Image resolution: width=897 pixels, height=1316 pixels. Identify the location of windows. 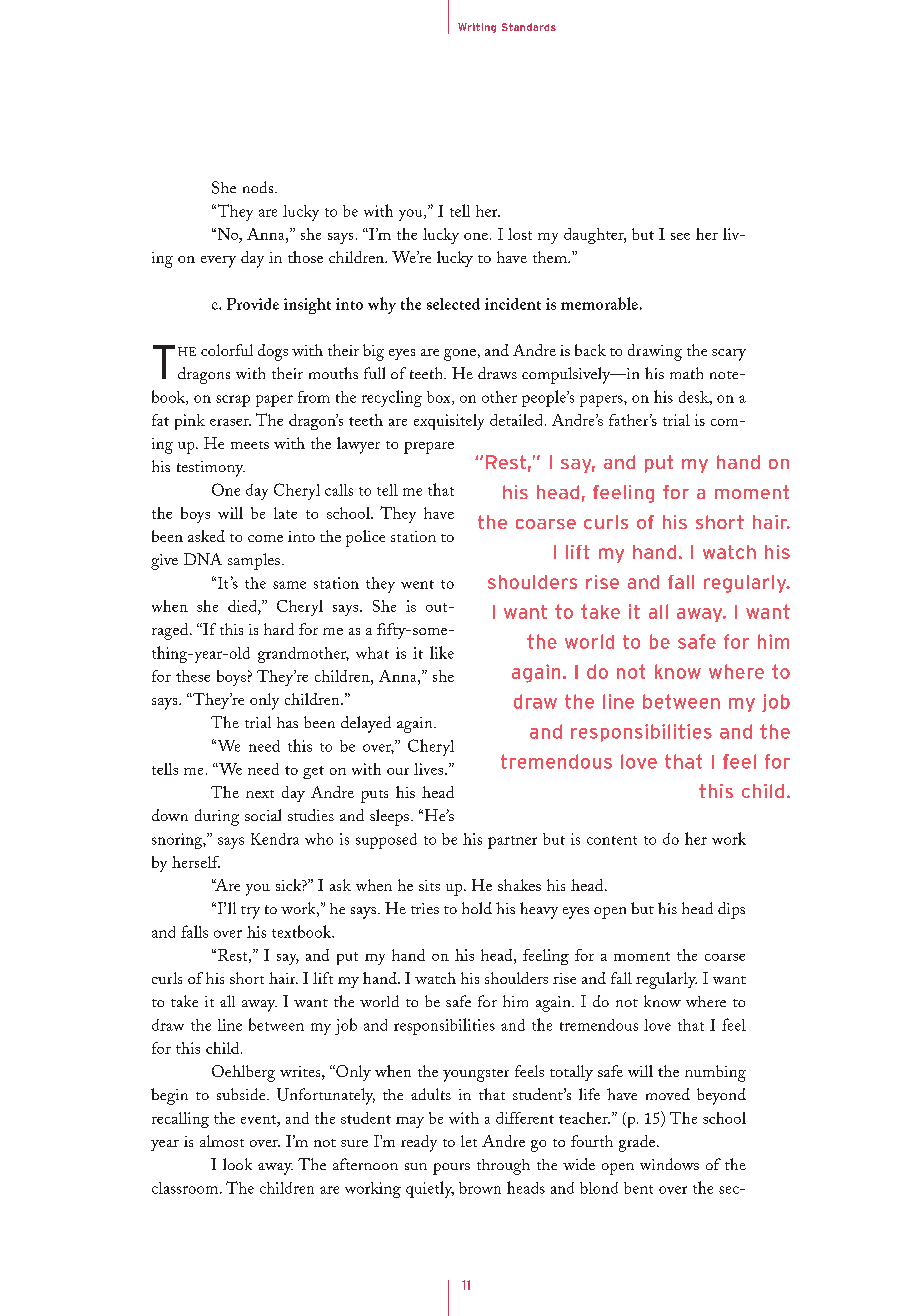
(669, 1164).
